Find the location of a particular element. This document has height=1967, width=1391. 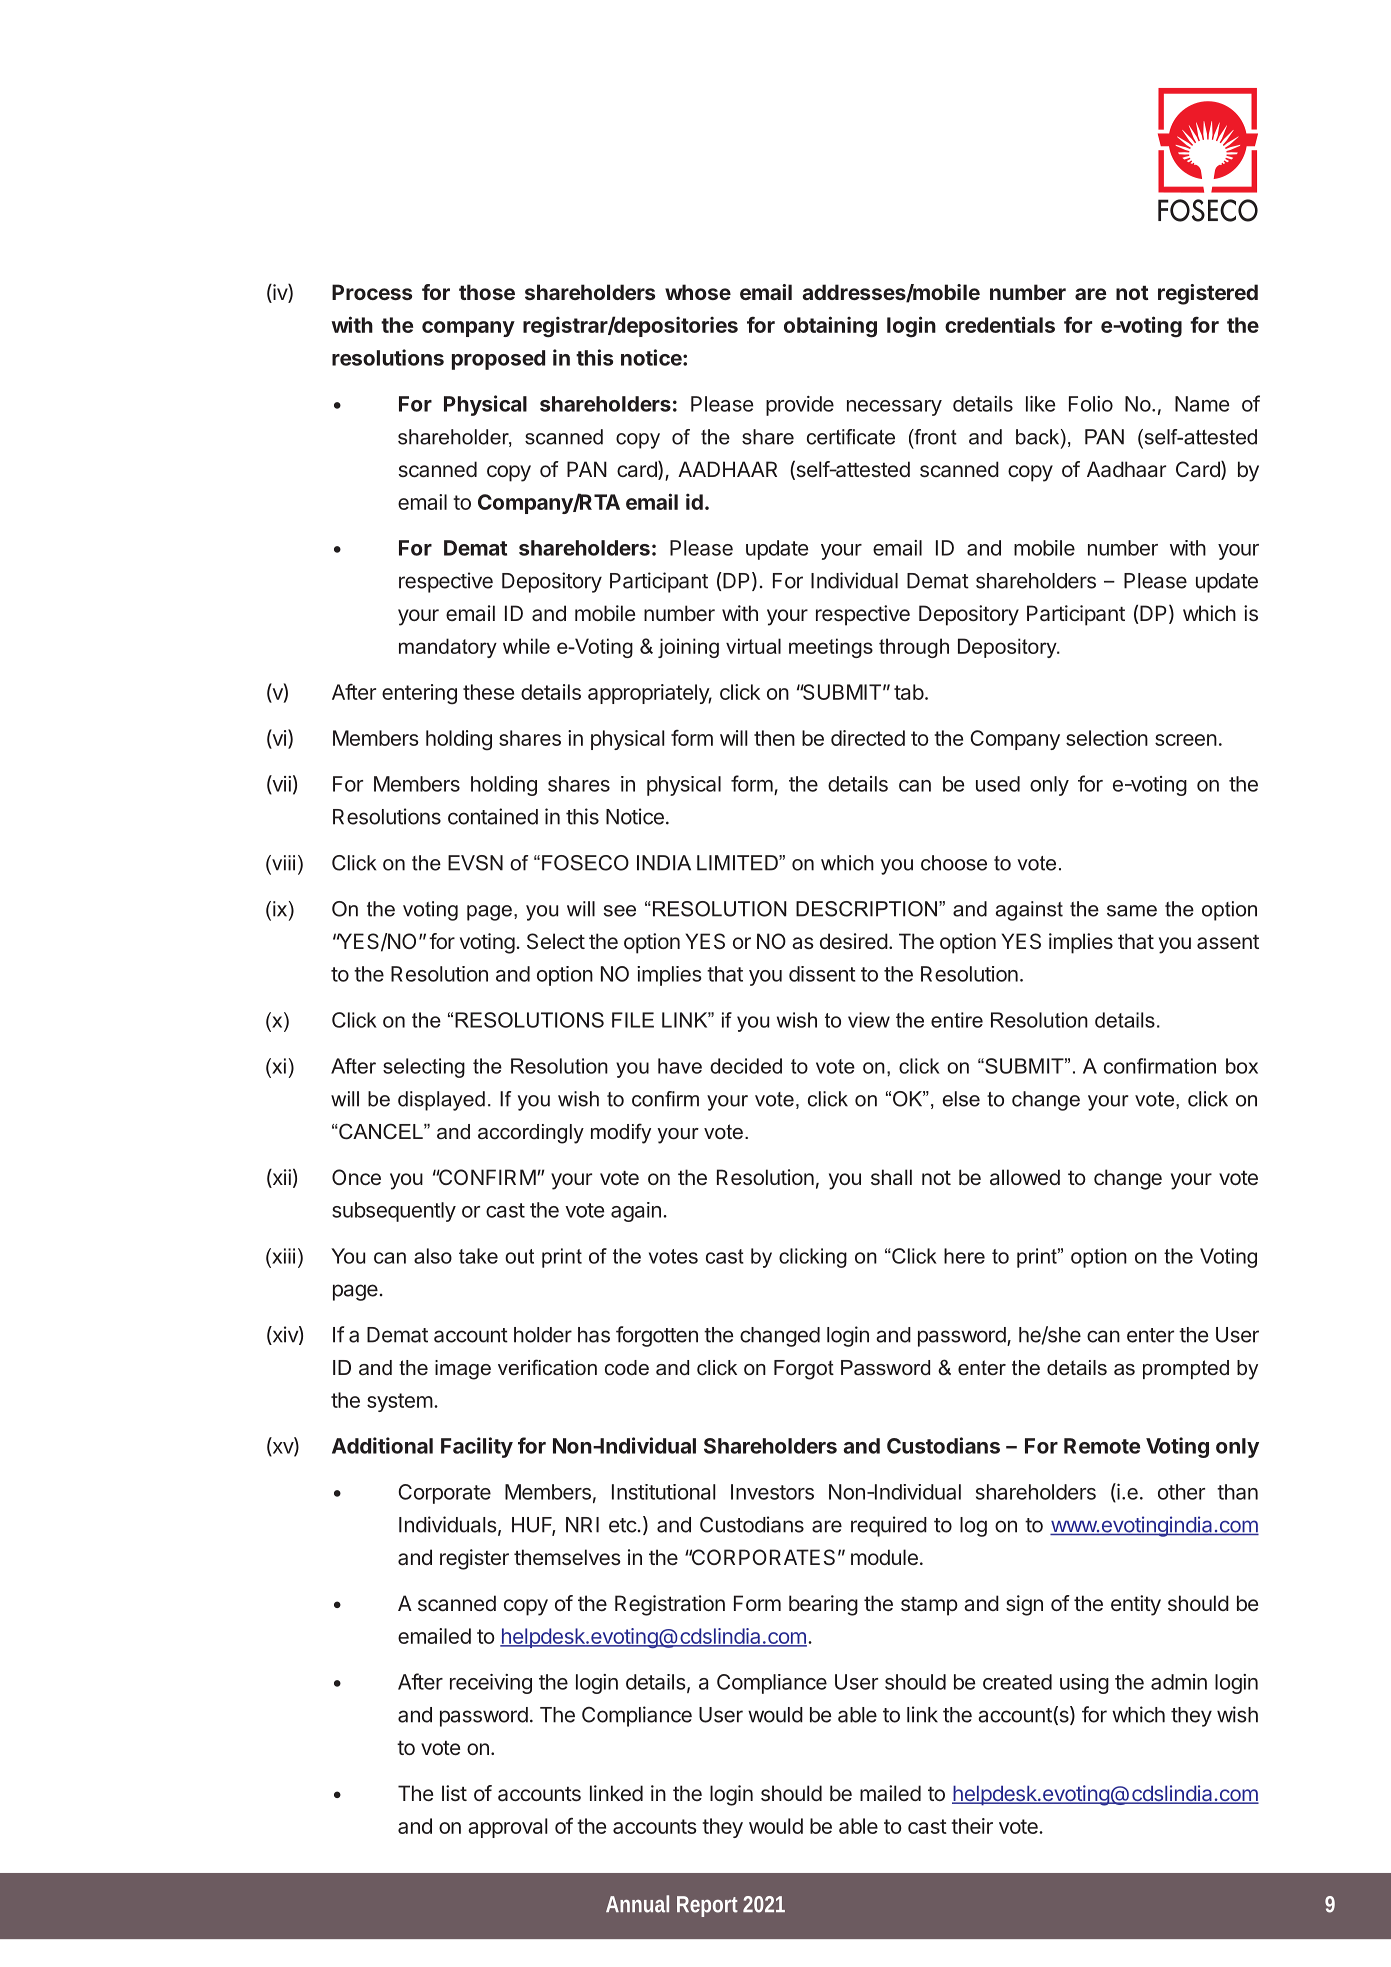

list is located at coordinates (454, 1793).
